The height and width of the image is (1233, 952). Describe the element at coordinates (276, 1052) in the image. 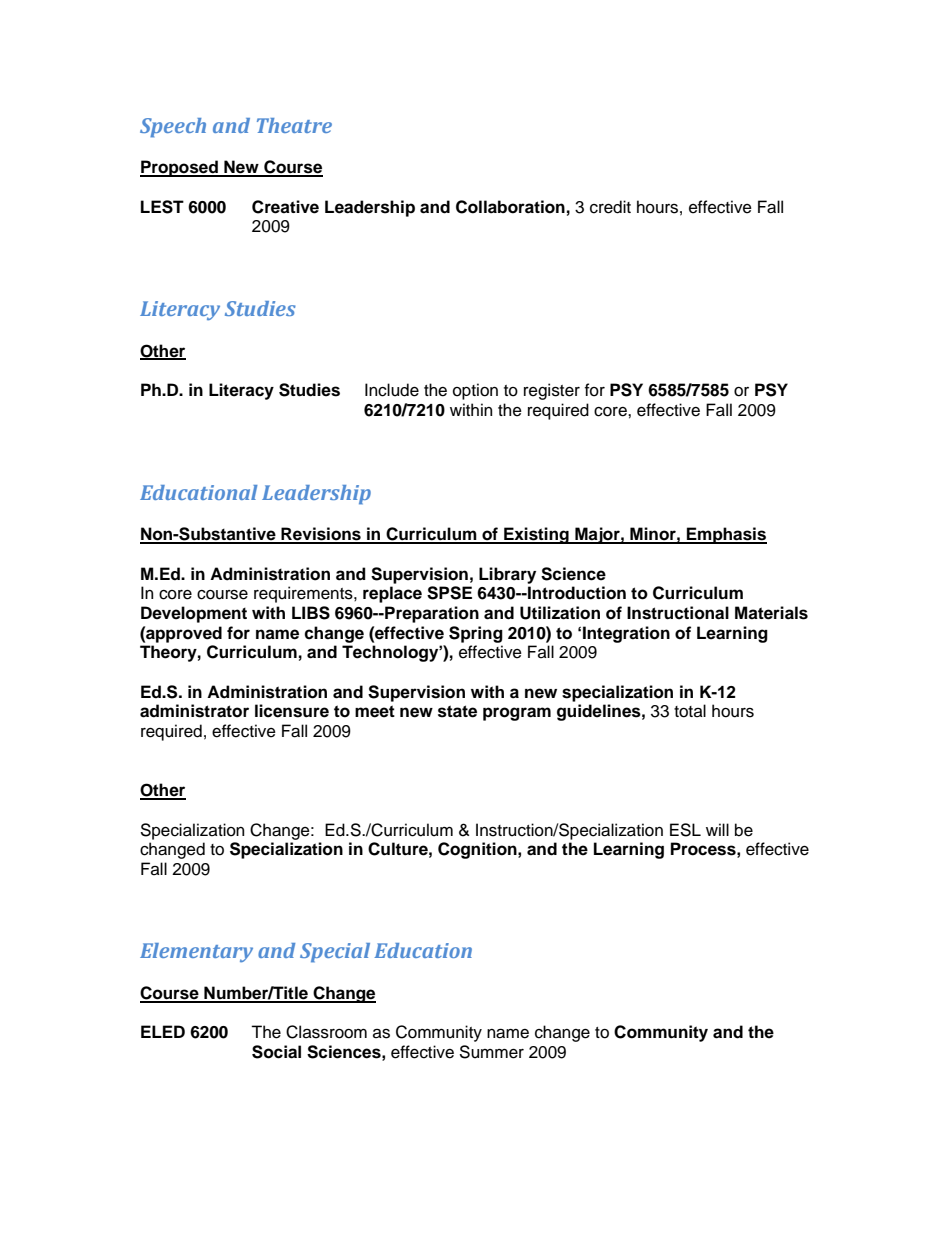

I see `Social` at that location.
